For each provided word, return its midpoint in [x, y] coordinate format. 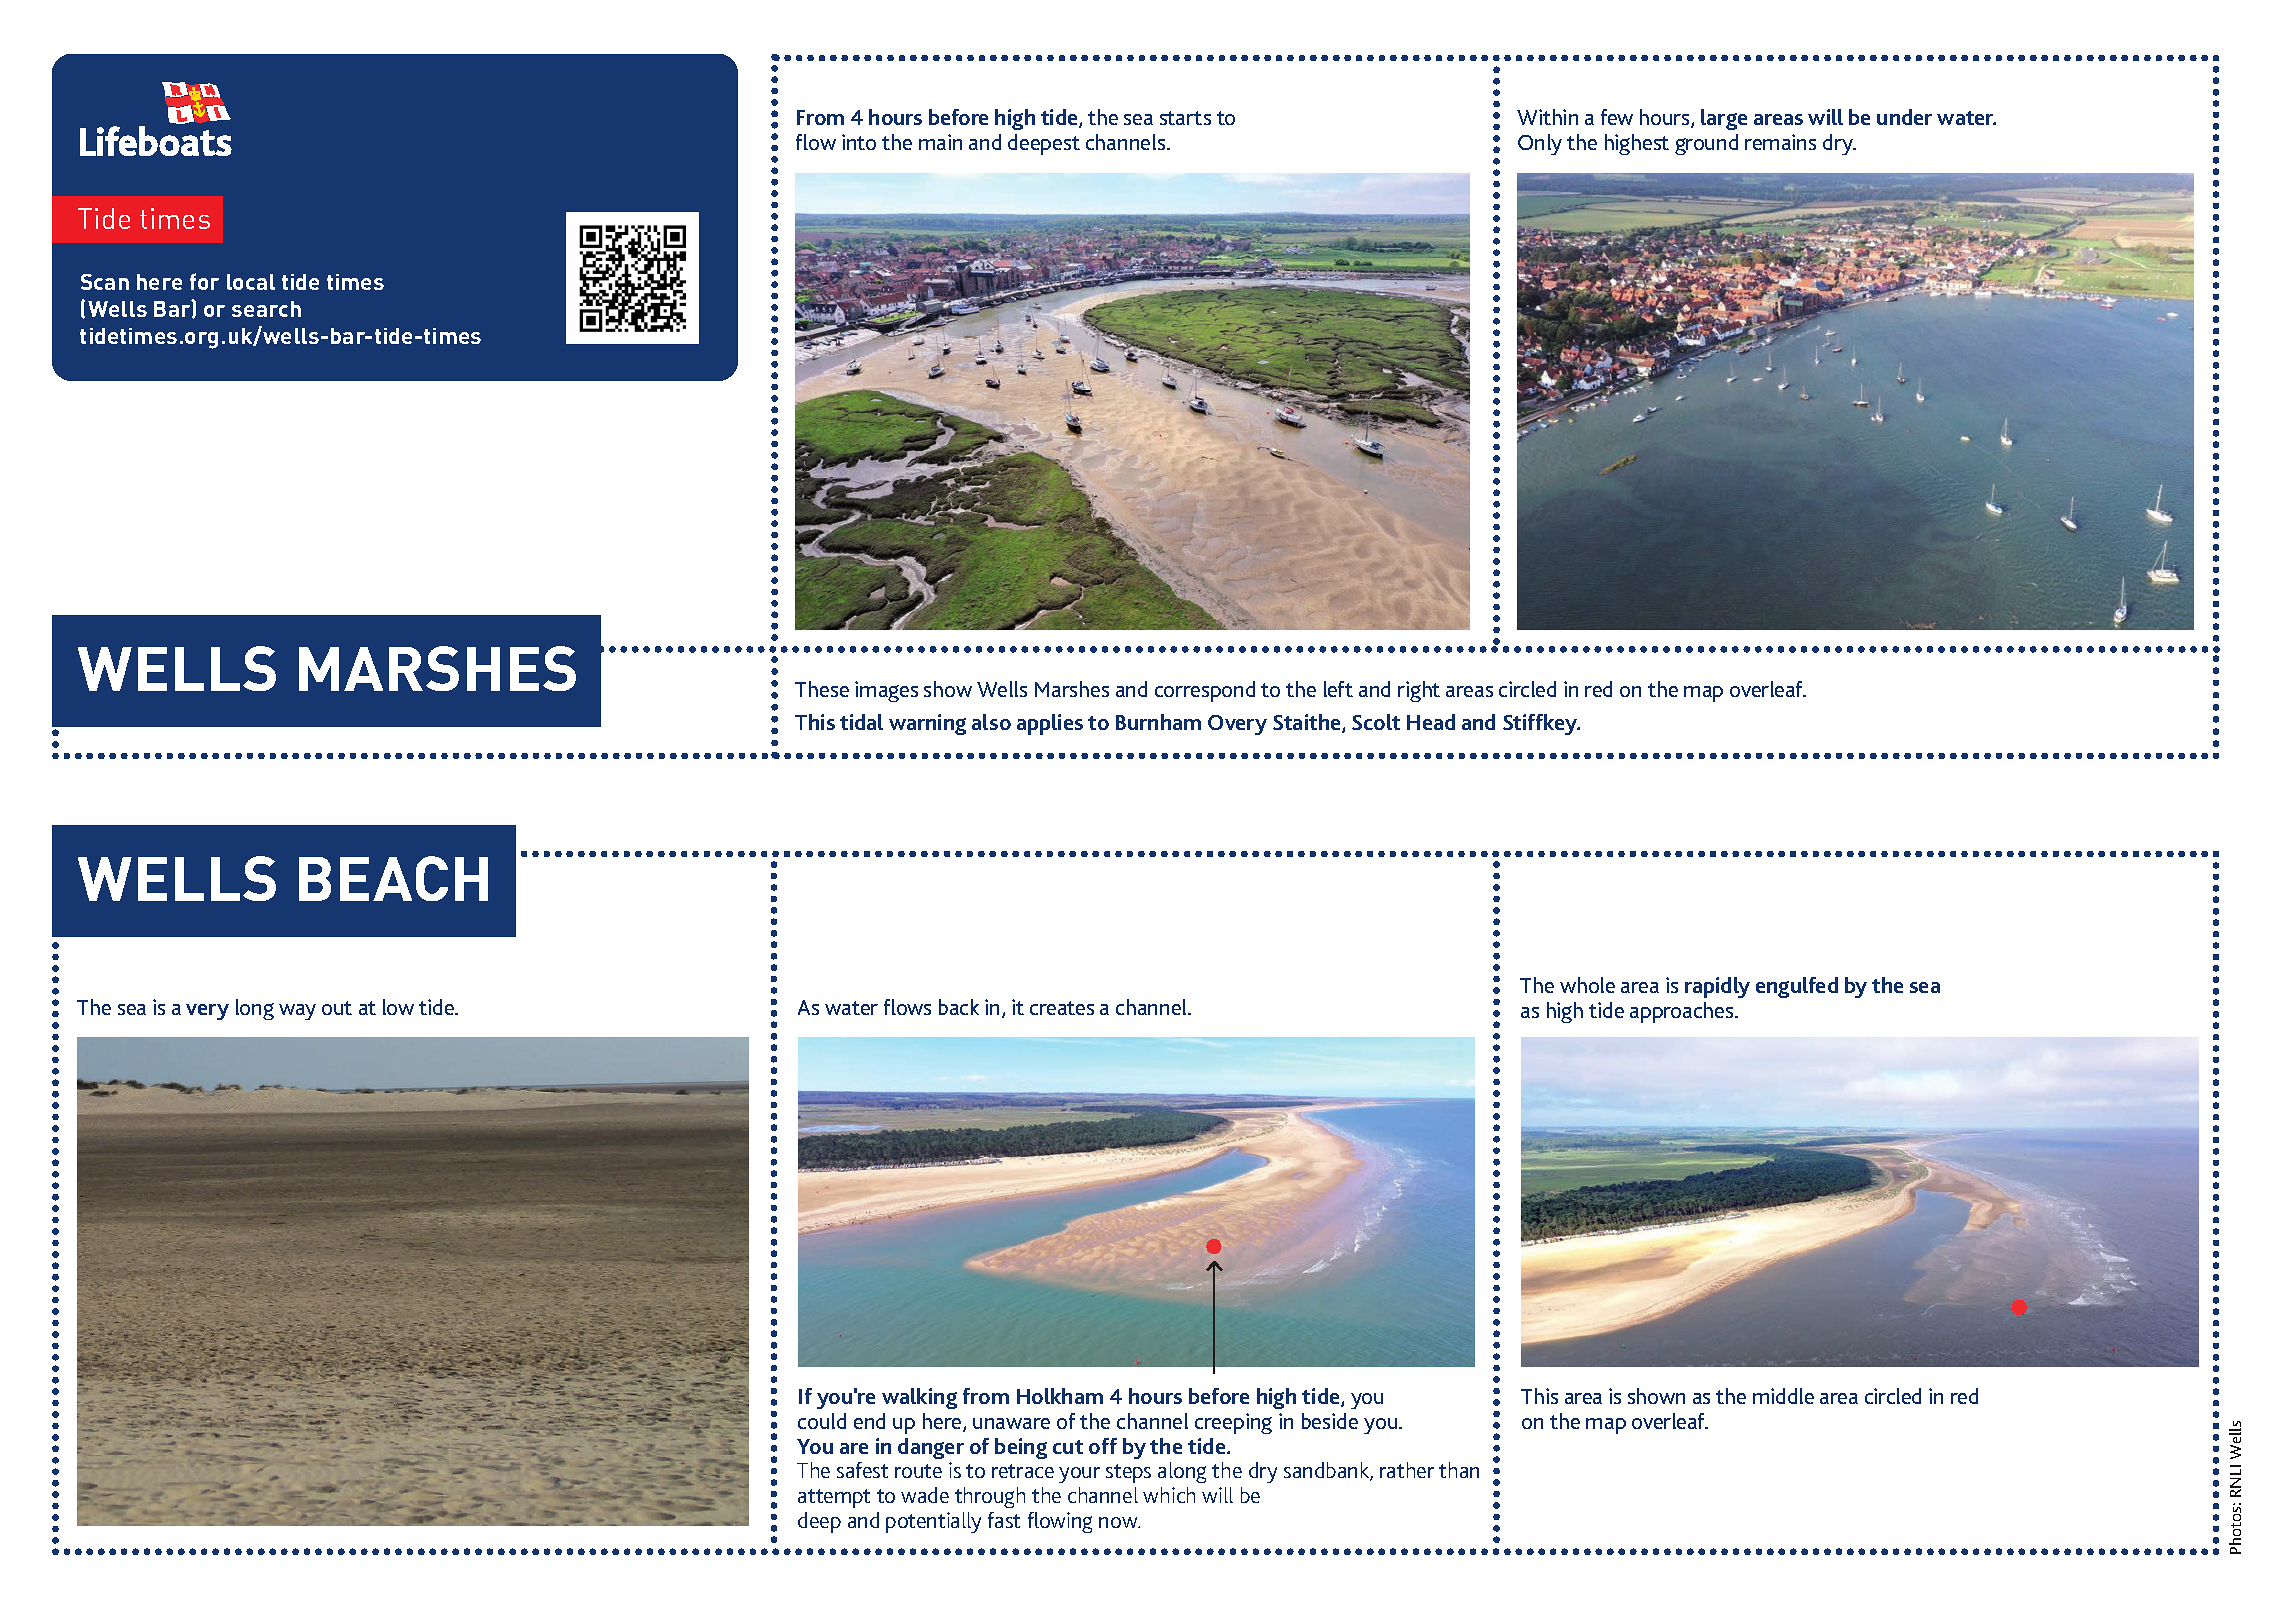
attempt [834, 1498]
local [251, 282]
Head [1431, 722]
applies [1050, 724]
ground [1706, 144]
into [859, 142]
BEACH [393, 878]
